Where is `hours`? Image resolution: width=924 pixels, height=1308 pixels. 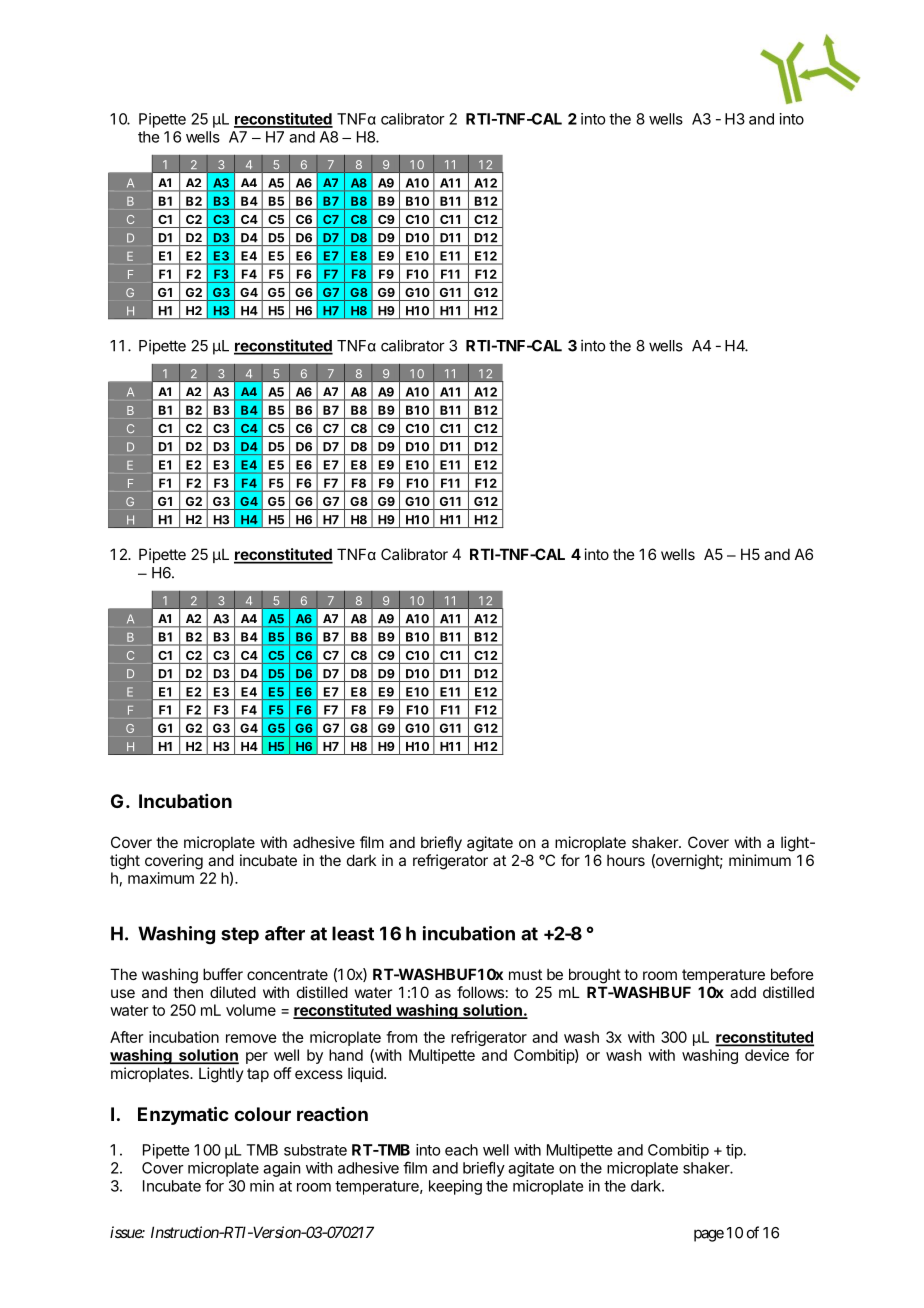 hours is located at coordinates (626, 860).
